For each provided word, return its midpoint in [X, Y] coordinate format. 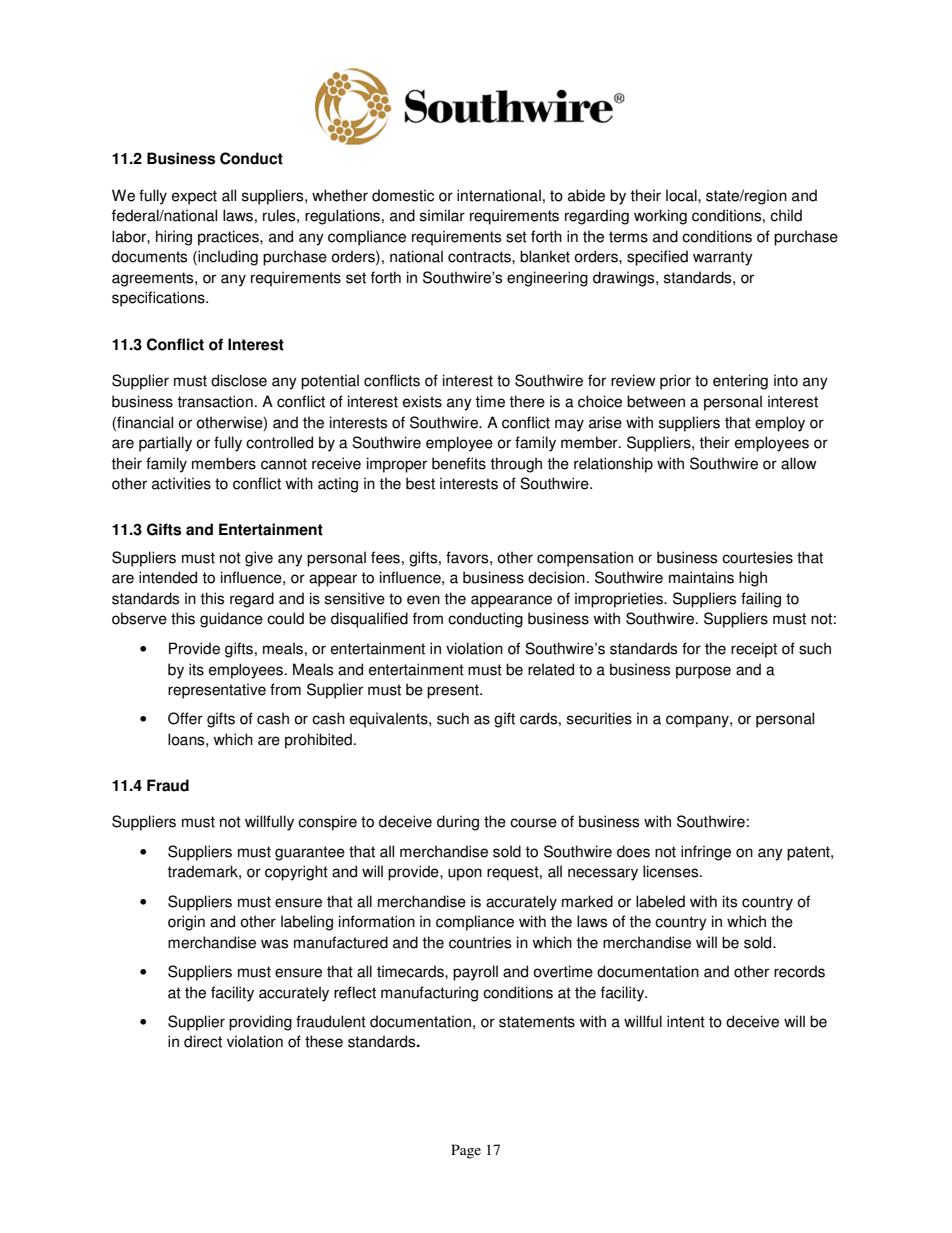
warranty [723, 258]
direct [203, 1041]
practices [229, 238]
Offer [185, 718]
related [551, 669]
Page [466, 1151]
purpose [703, 672]
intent [686, 1021]
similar [442, 215]
